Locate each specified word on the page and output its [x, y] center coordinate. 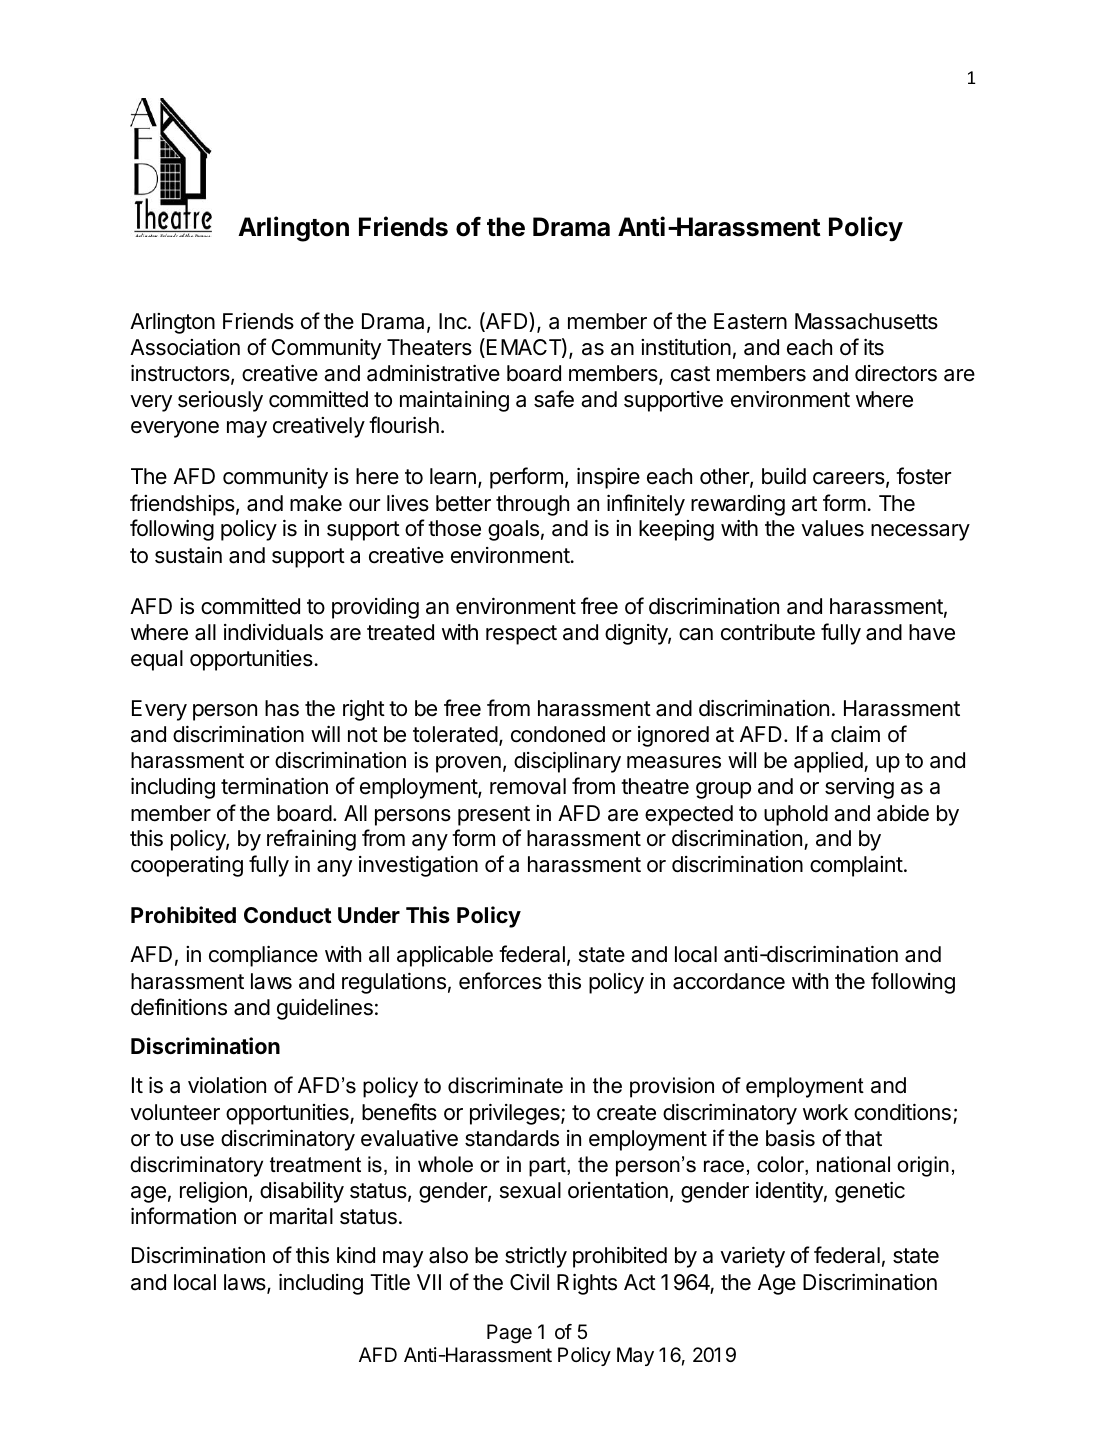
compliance [263, 956]
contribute [768, 632]
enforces [500, 981]
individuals [273, 632]
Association [185, 347]
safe [554, 399]
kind [356, 1255]
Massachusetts [866, 321]
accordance [729, 981]
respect [521, 635]
